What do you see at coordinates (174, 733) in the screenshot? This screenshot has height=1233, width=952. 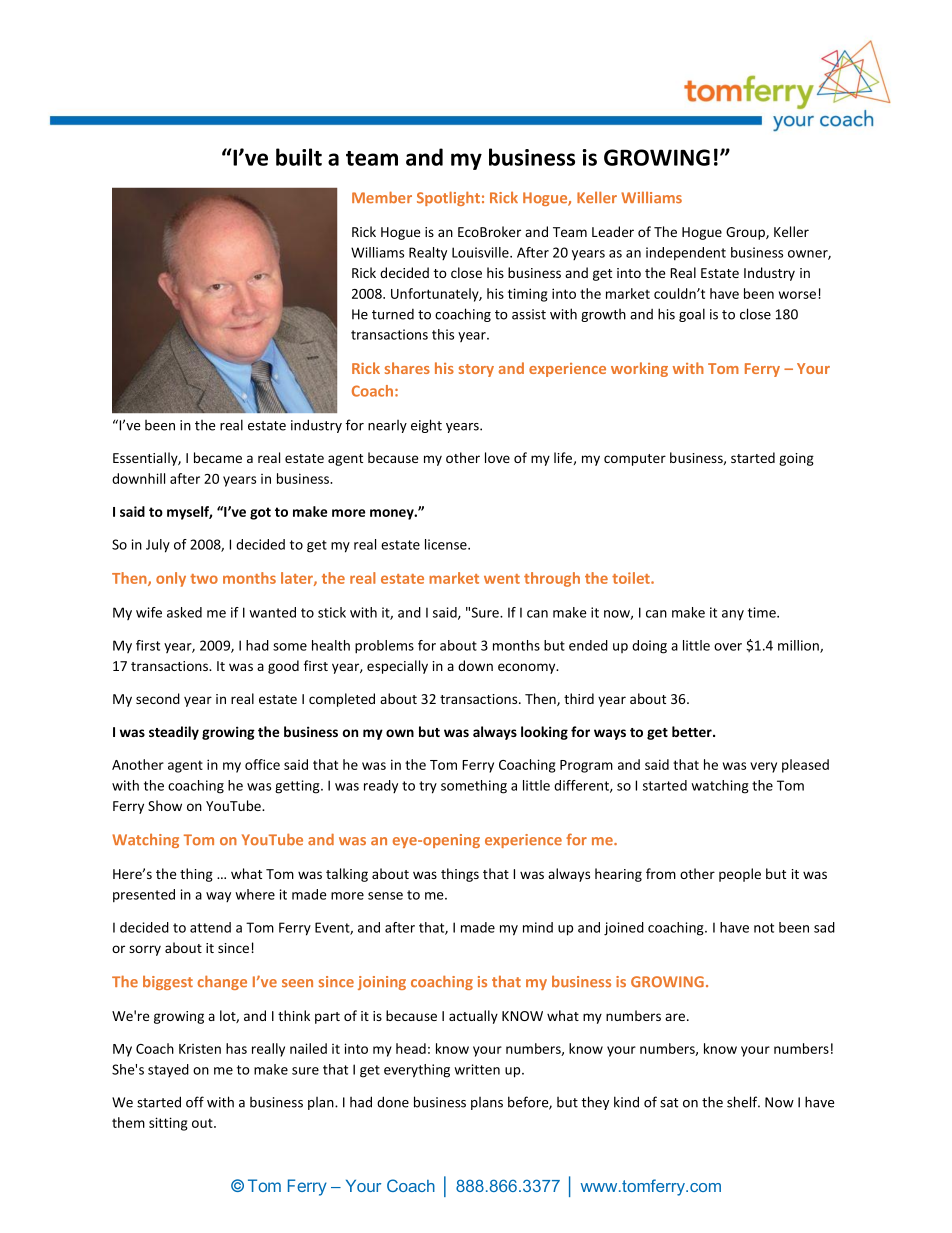 I see `steadily` at bounding box center [174, 733].
